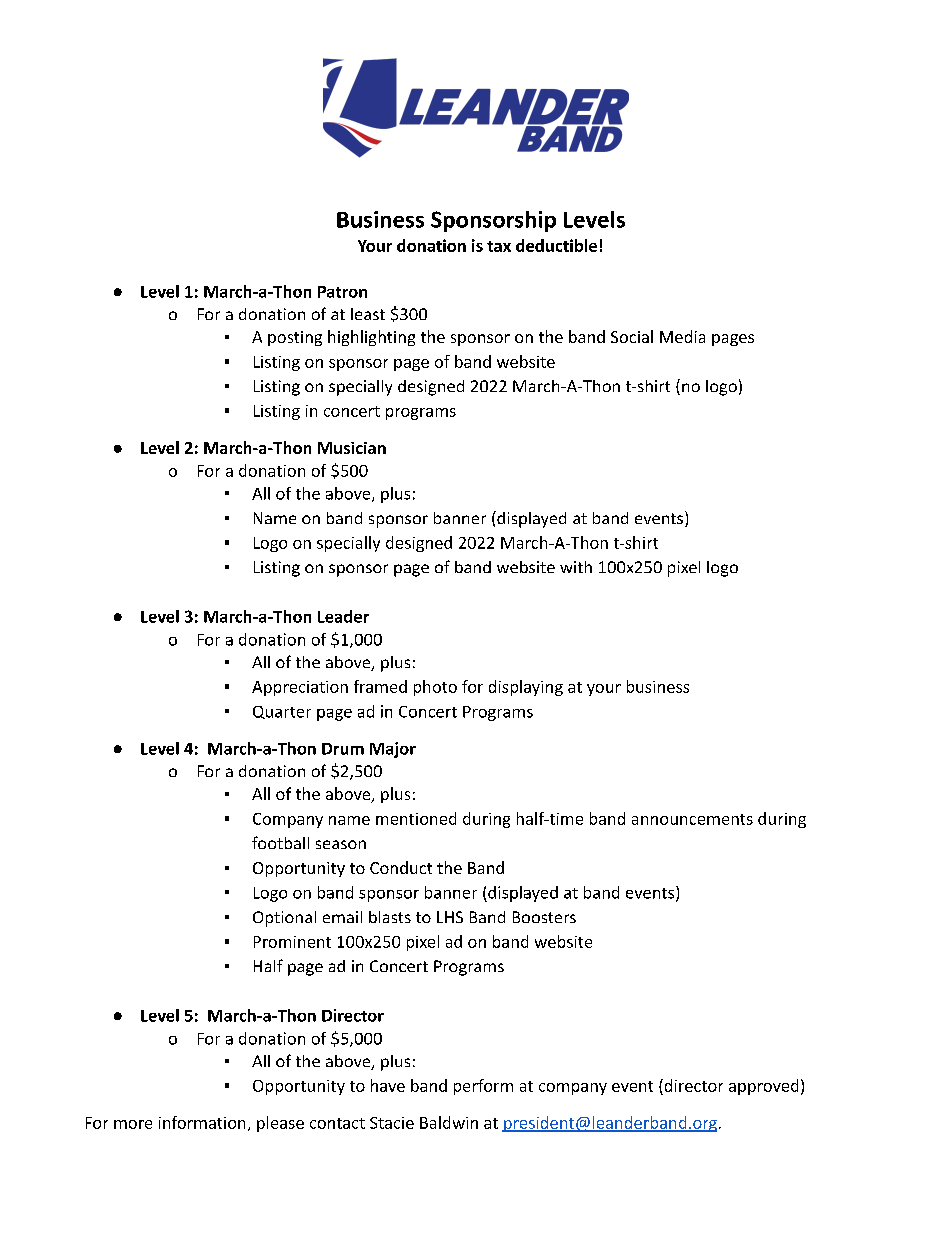 The image size is (952, 1233). I want to click on Media, so click(682, 336).
